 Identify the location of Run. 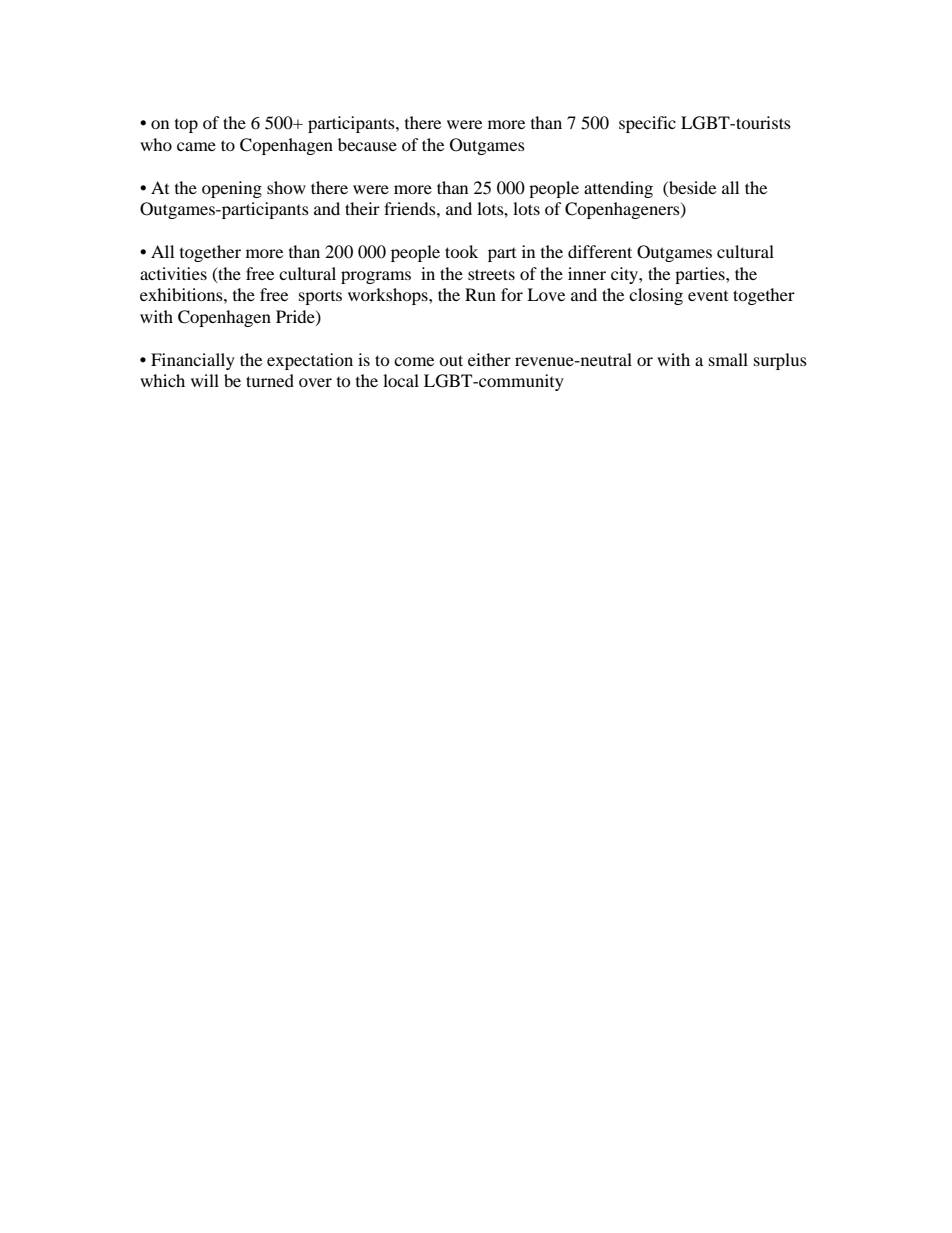
(480, 294).
